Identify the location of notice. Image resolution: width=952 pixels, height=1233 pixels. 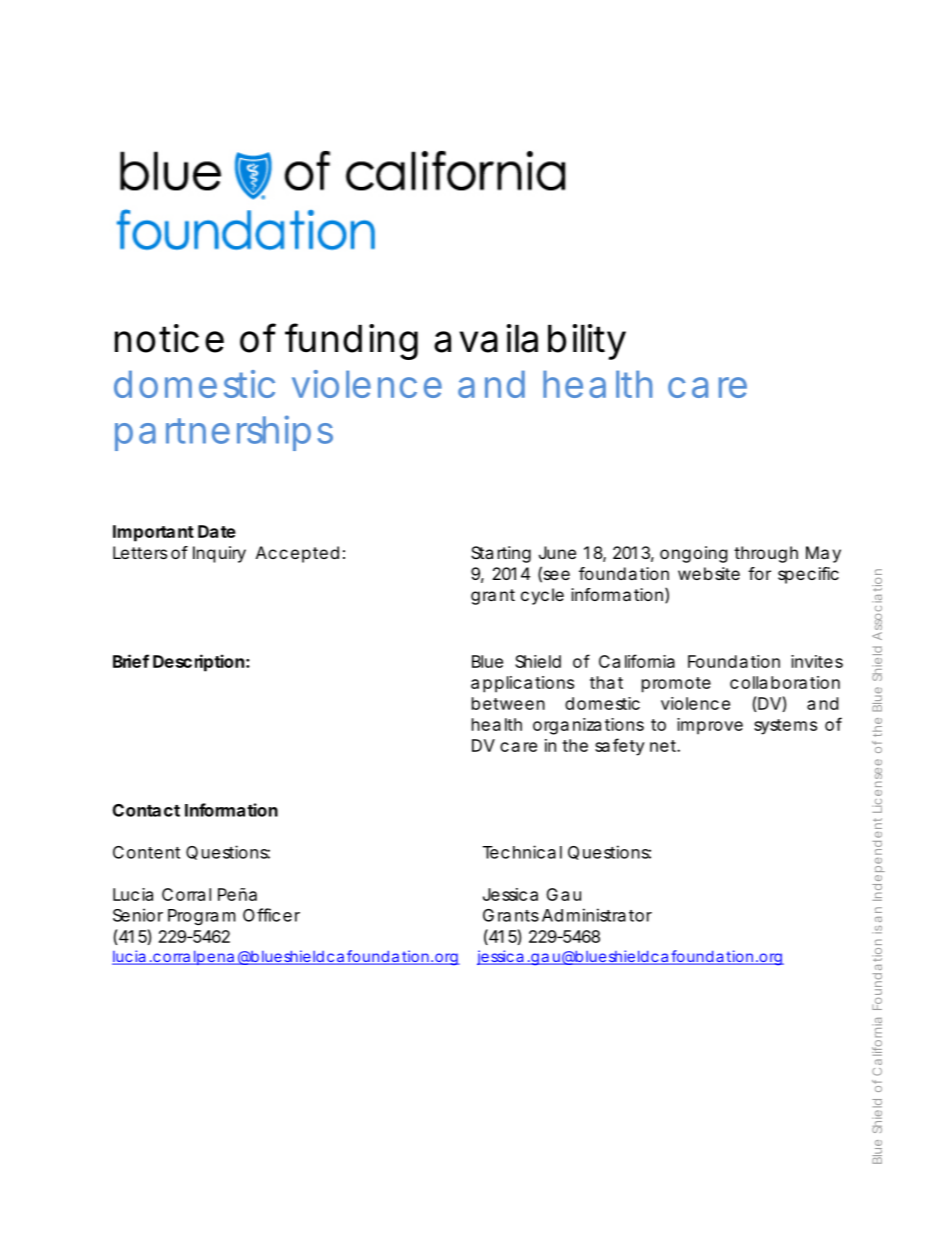
(169, 338).
